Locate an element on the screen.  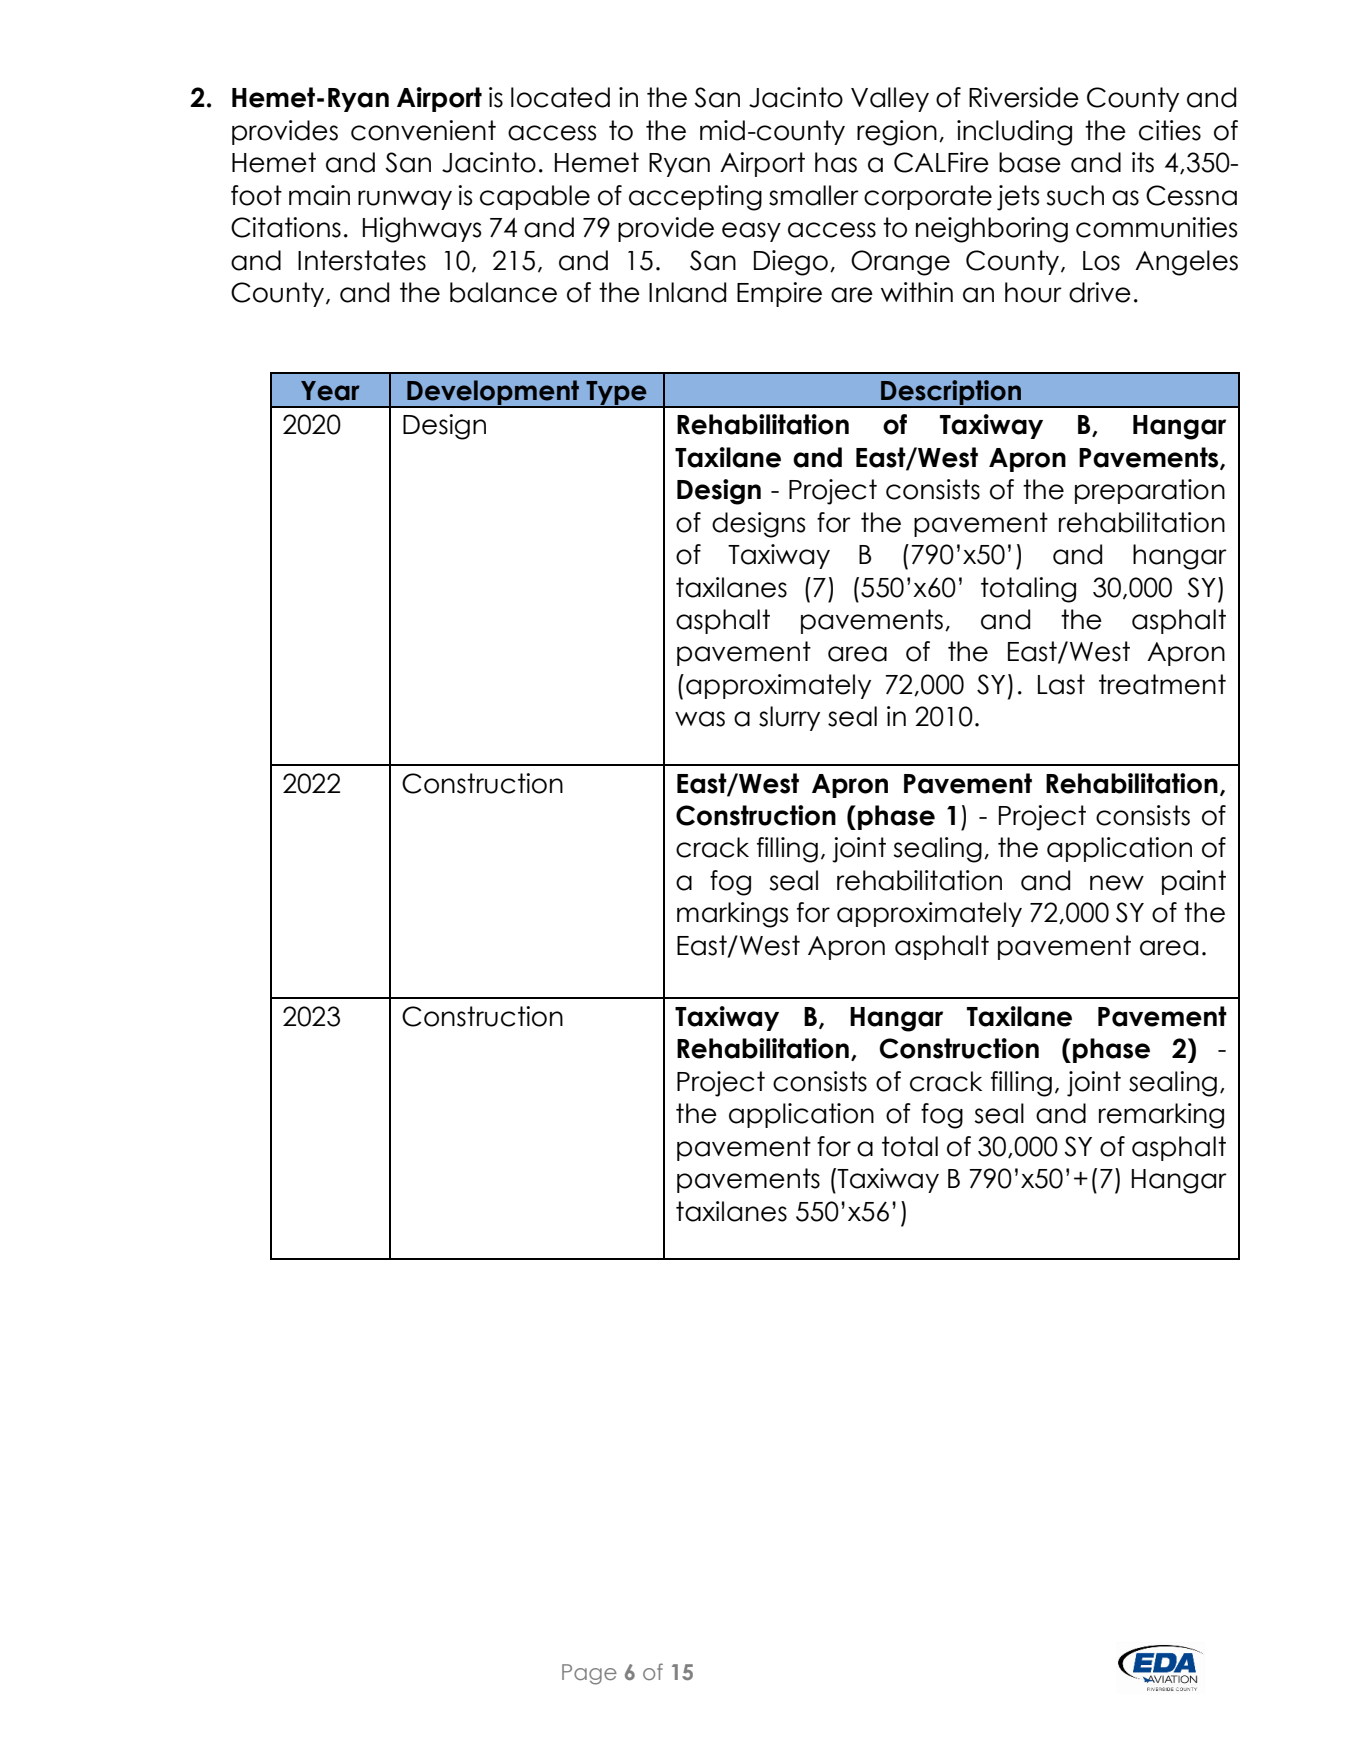
base is located at coordinates (1030, 162).
